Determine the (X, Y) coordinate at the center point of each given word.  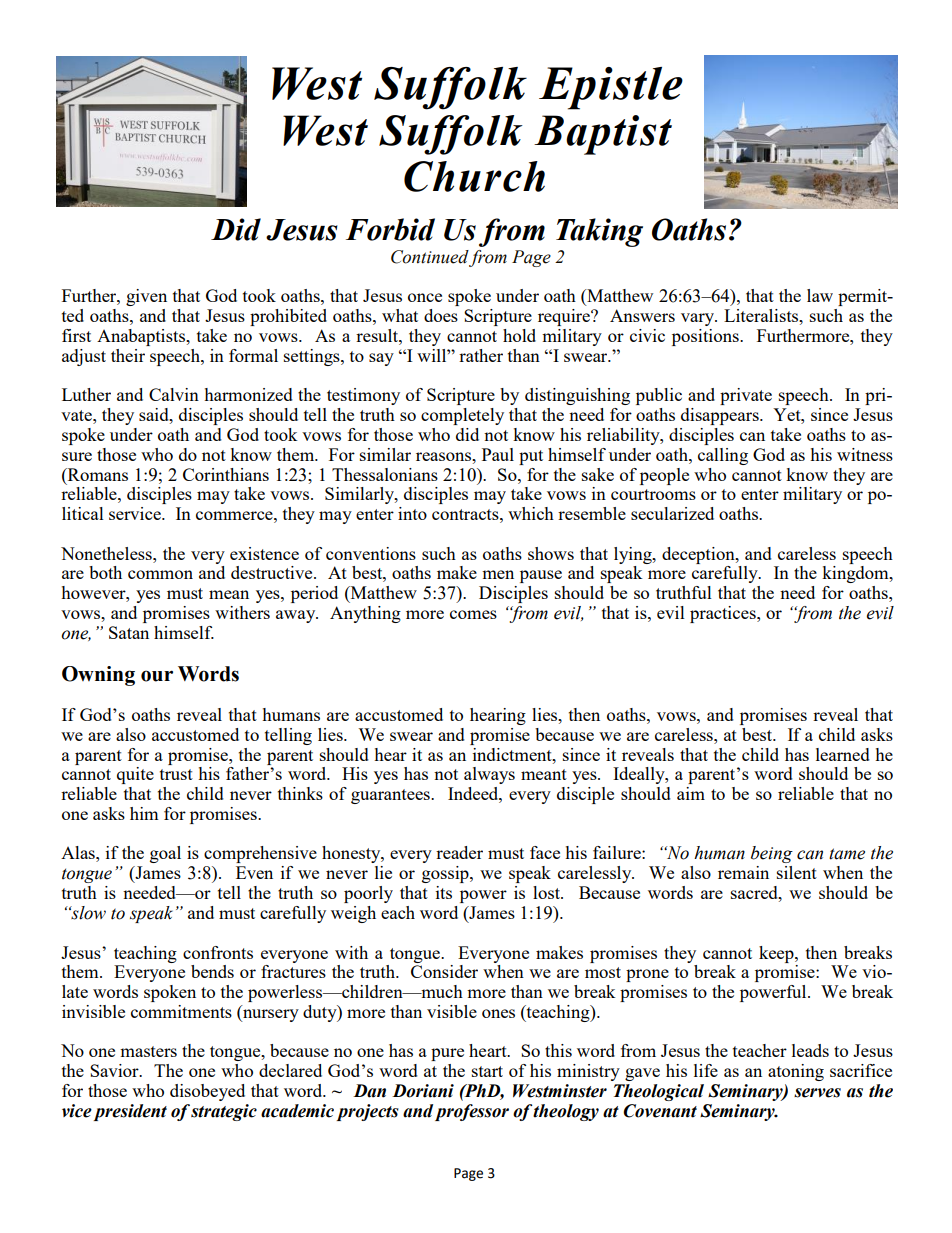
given (146, 297)
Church (474, 176)
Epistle (611, 88)
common (160, 574)
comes (473, 614)
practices (724, 614)
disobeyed (207, 1092)
